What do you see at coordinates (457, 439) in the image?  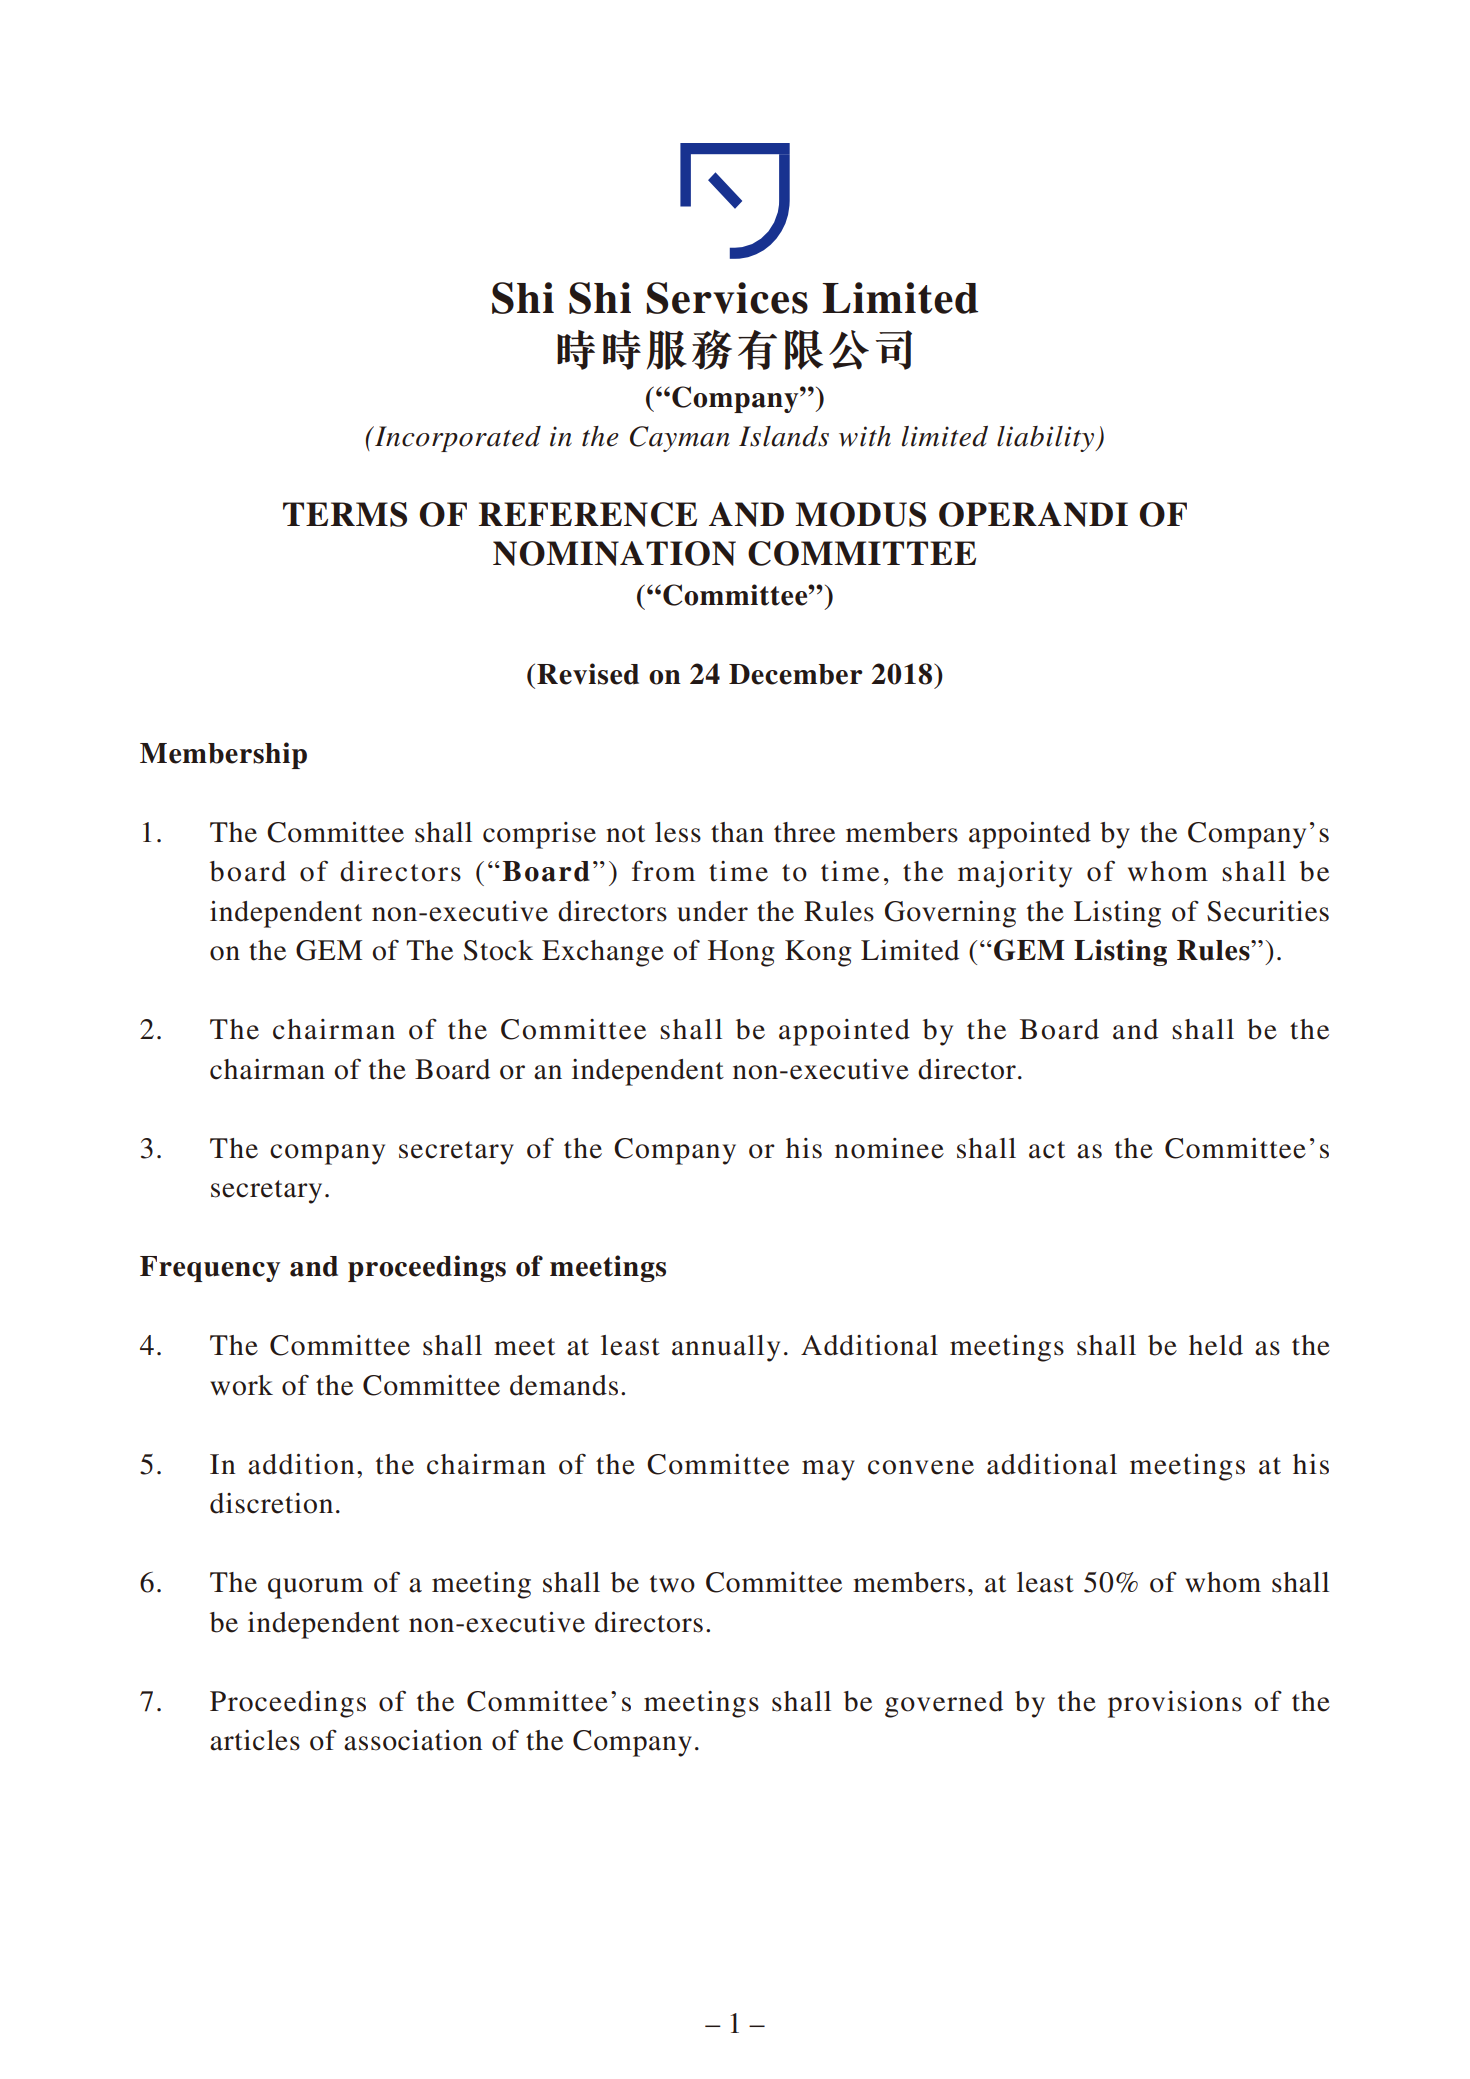 I see `Incorporated` at bounding box center [457, 439].
